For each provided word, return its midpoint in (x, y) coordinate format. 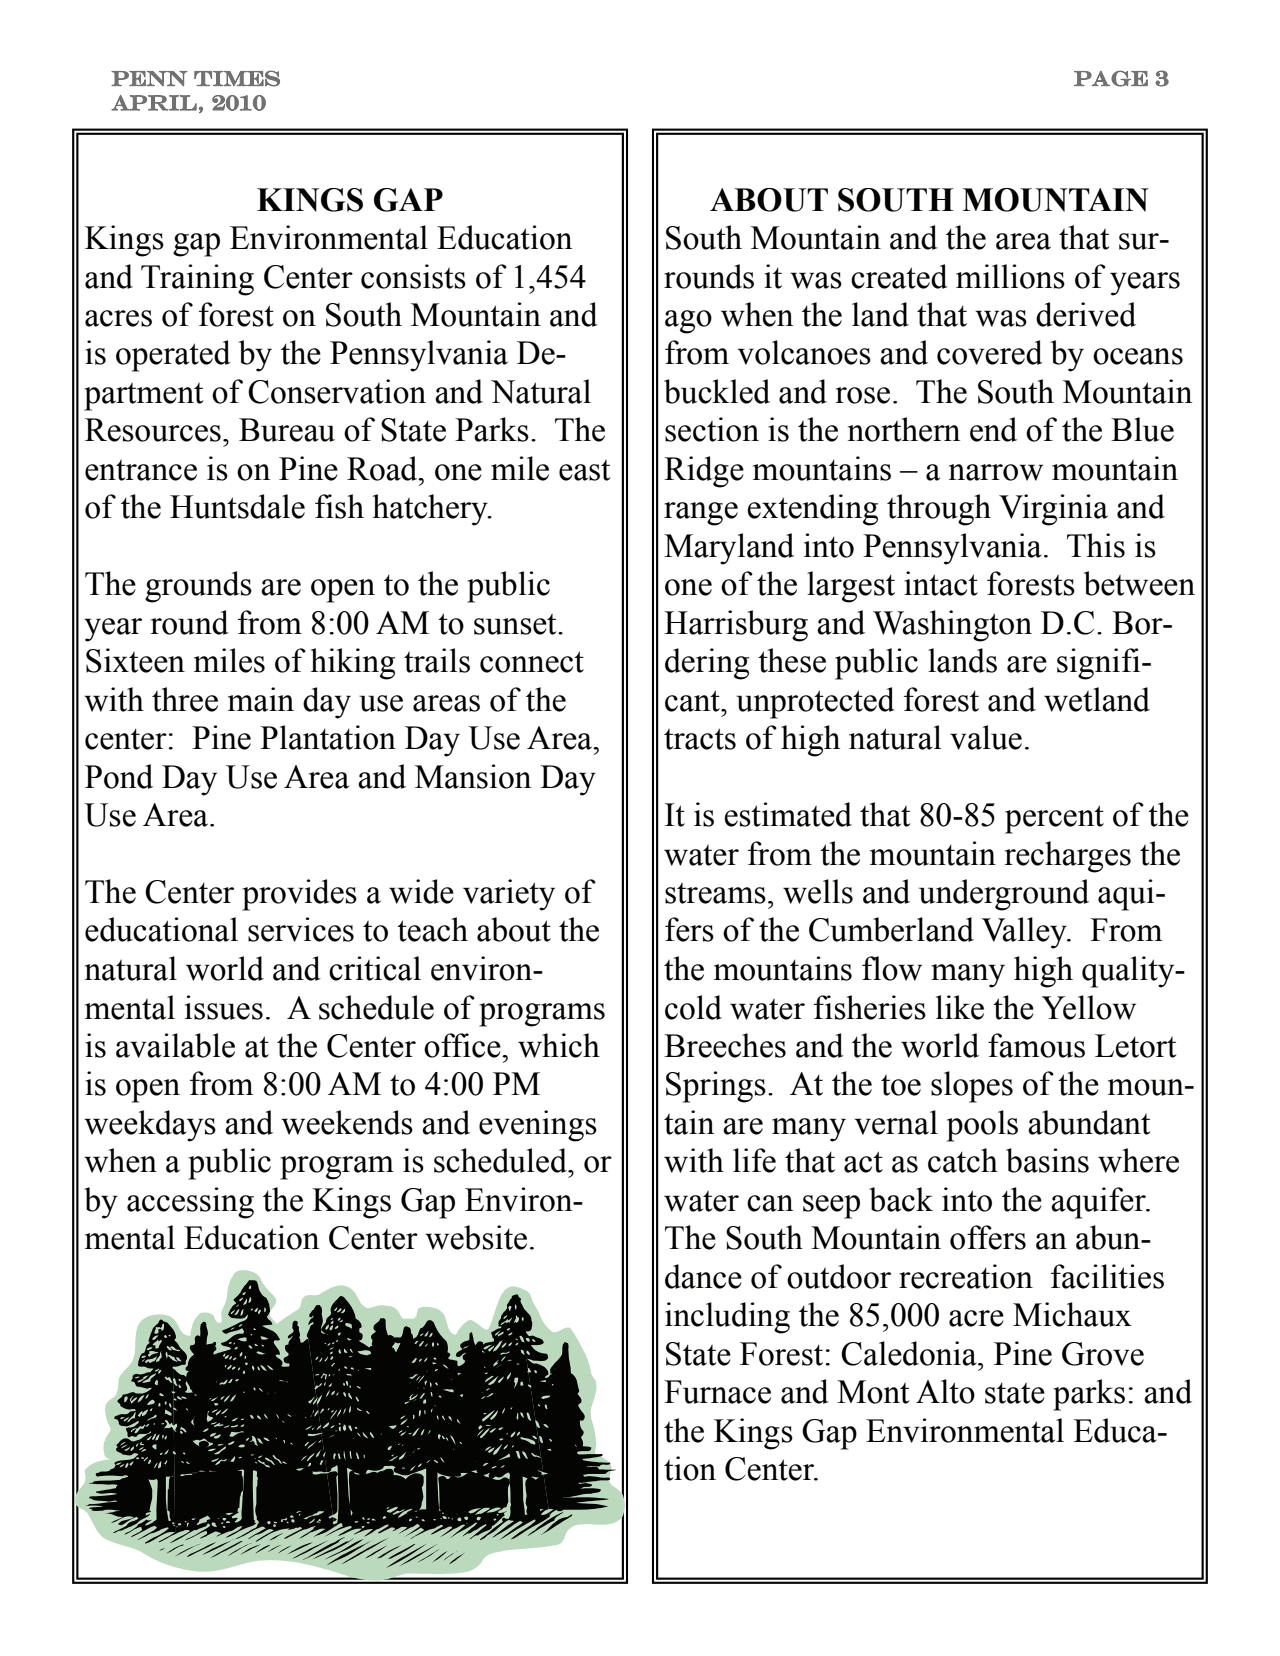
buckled (717, 391)
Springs (716, 1087)
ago (688, 322)
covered (990, 352)
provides (299, 895)
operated (173, 356)
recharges (1067, 857)
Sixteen (135, 660)
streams (715, 893)
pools (982, 1126)
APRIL (154, 103)
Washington (952, 626)
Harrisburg (736, 626)
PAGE (1111, 78)
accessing (190, 1203)
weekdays (150, 1126)
